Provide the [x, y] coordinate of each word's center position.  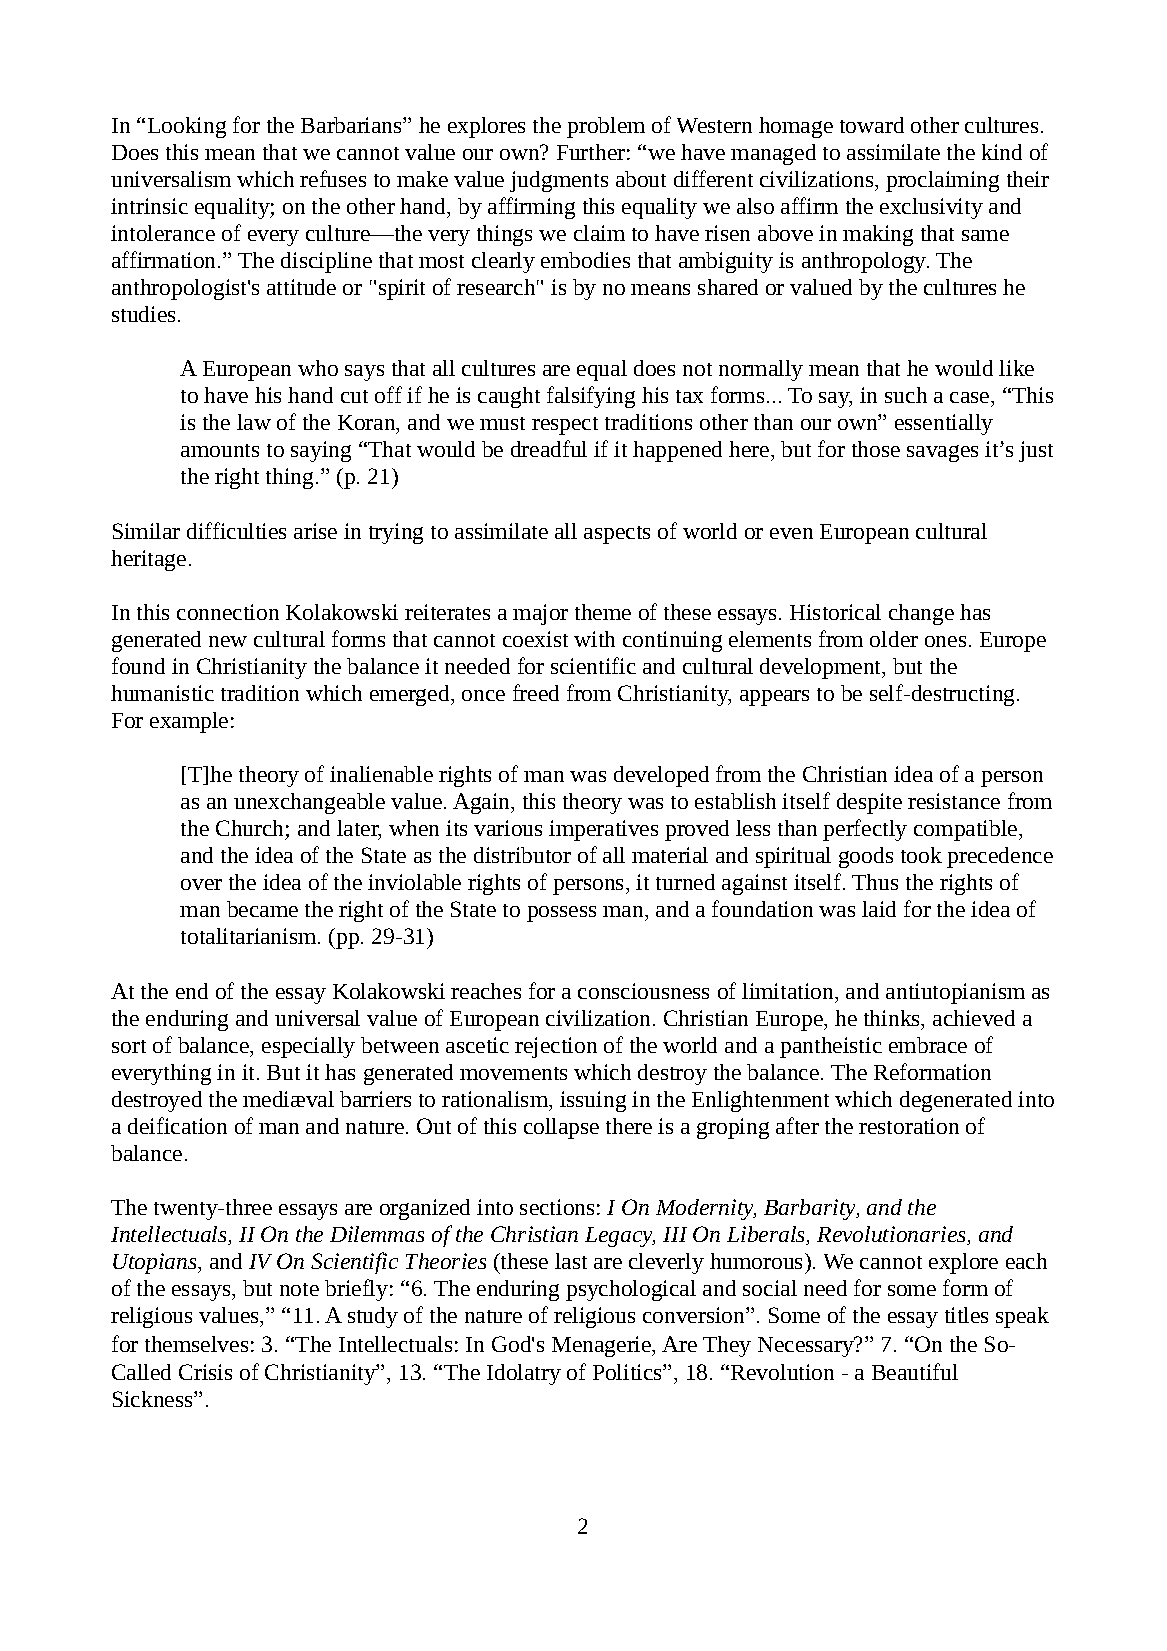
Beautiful [915, 1371]
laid [879, 909]
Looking [187, 127]
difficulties [236, 530]
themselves [196, 1344]
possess [561, 914]
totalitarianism [250, 936]
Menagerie [603, 1346]
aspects [617, 535]
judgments [559, 181]
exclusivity [931, 208]
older [894, 639]
